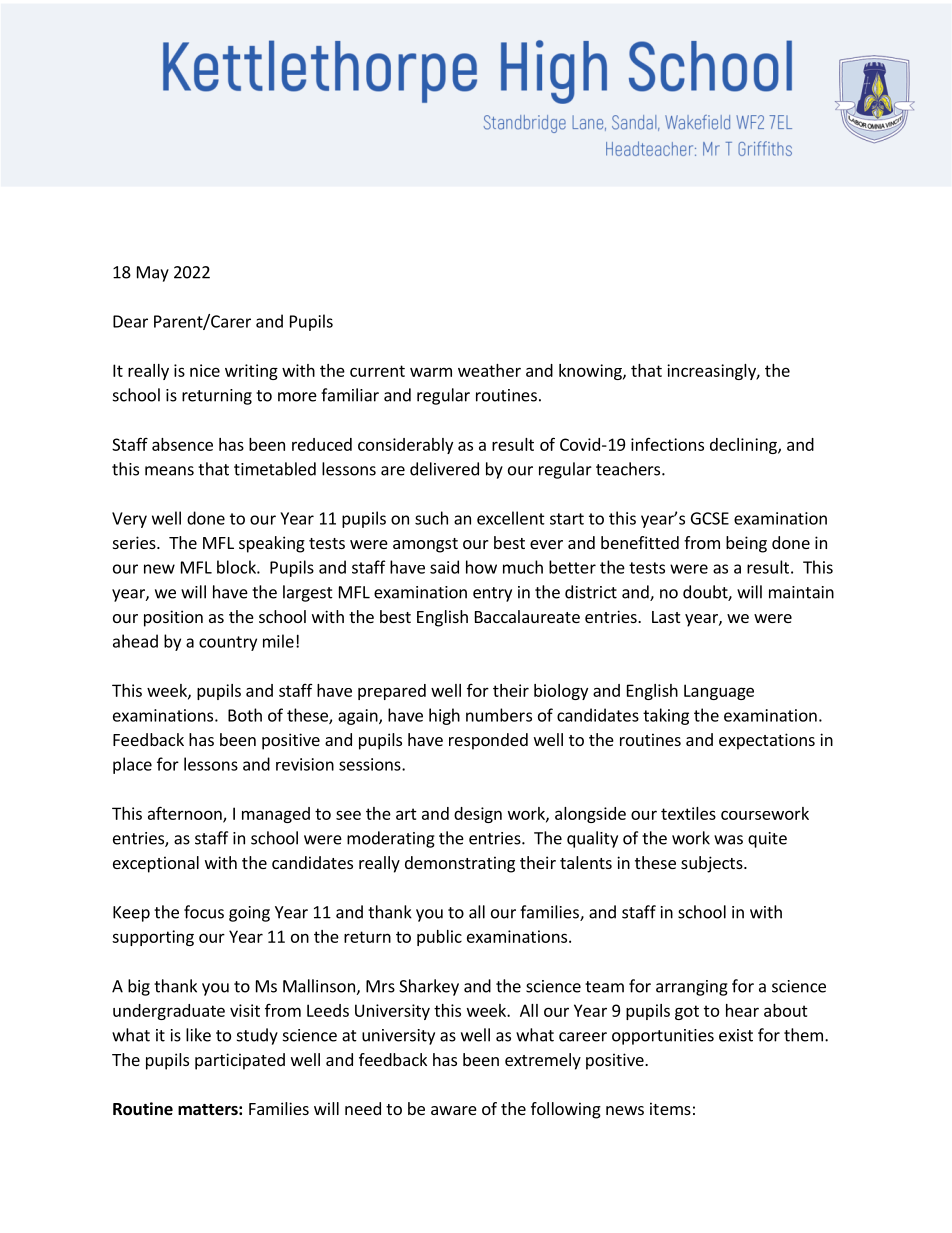 The height and width of the screenshot is (1233, 952). Describe the element at coordinates (454, 1110) in the screenshot. I see `aware` at that location.
